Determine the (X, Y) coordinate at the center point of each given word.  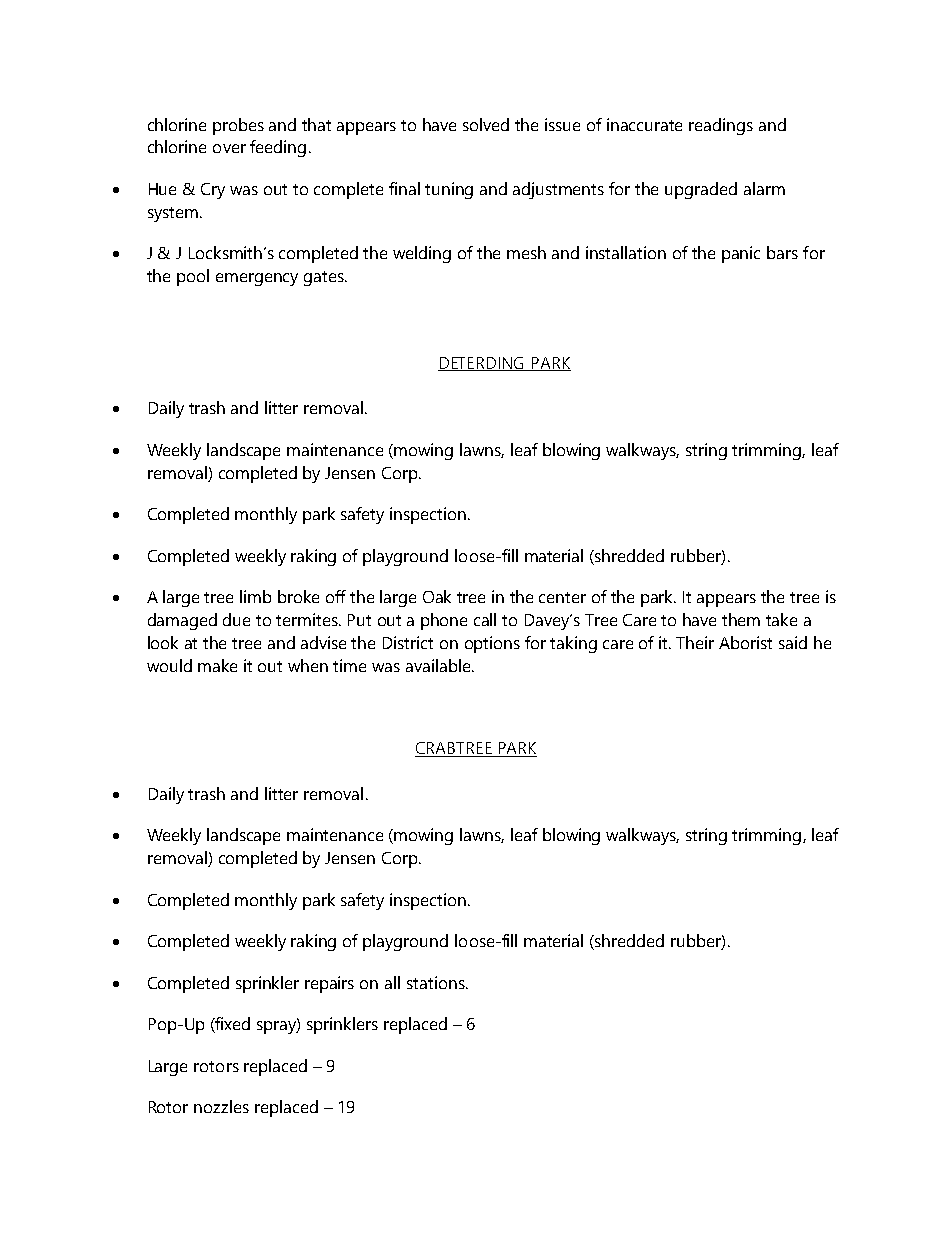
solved (486, 124)
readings (721, 126)
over (229, 148)
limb (255, 596)
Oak (437, 596)
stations (437, 982)
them (741, 619)
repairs (329, 984)
